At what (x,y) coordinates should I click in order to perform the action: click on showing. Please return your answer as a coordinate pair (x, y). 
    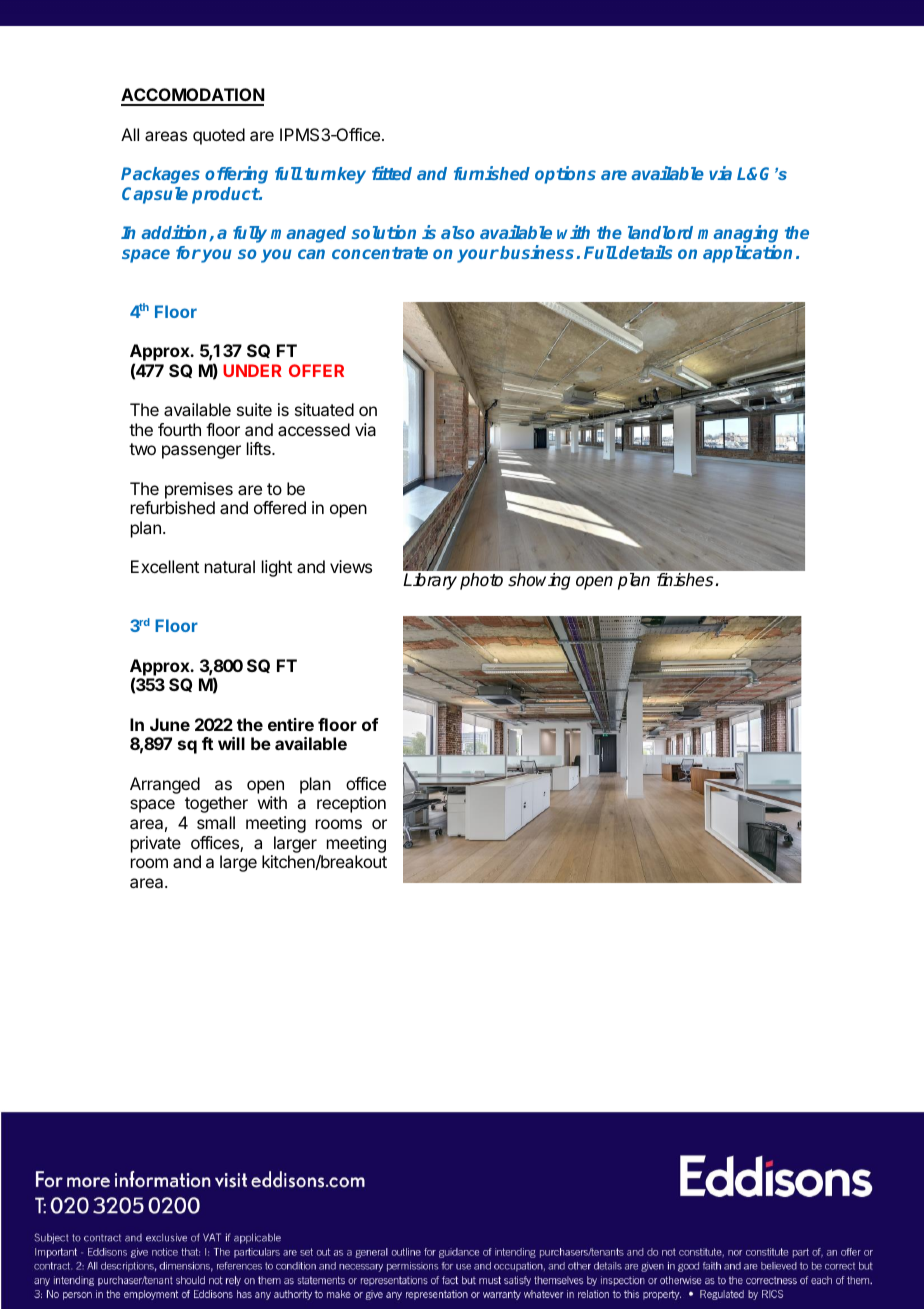
    Looking at the image, I should click on (539, 581).
